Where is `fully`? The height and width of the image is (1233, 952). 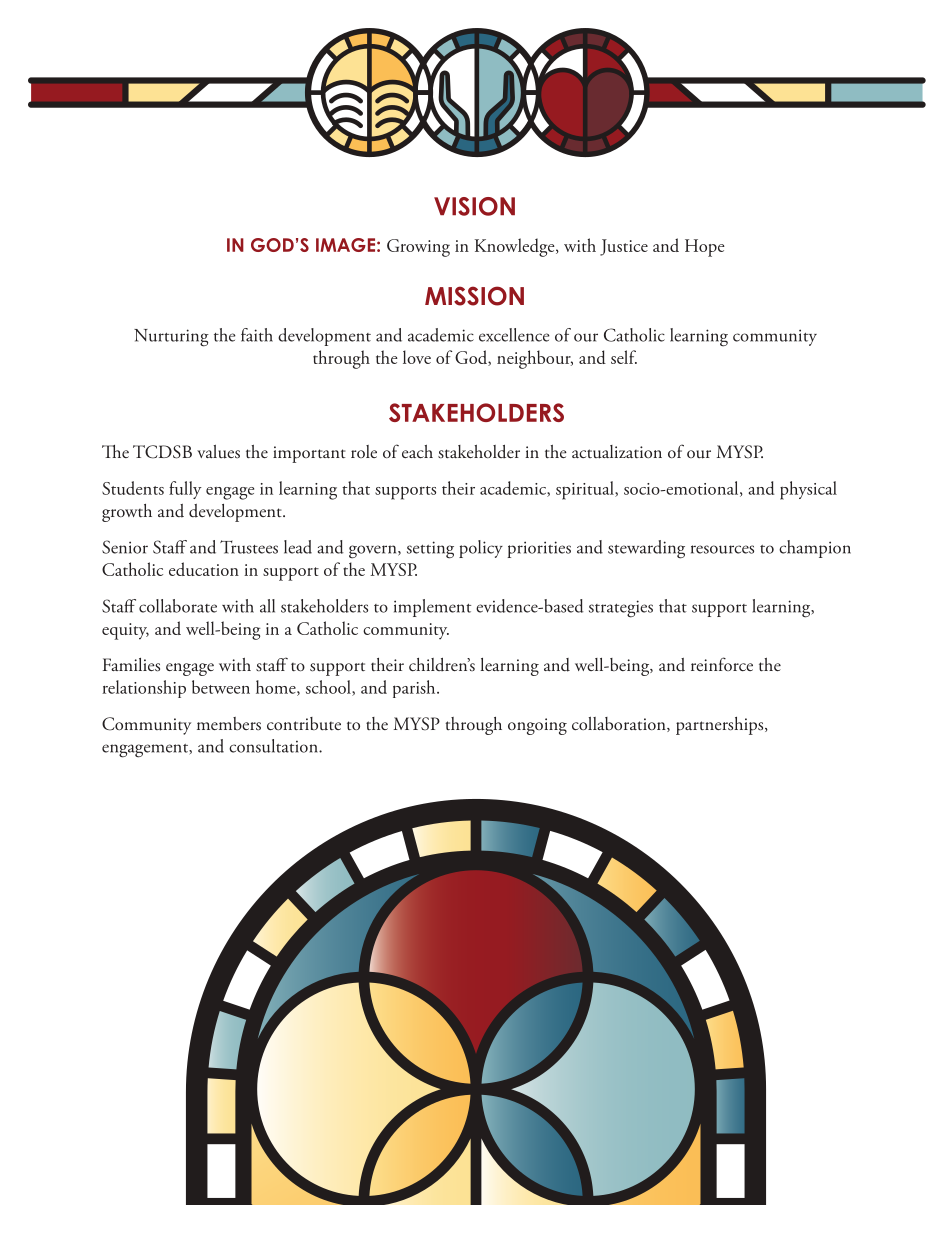 fully is located at coordinates (185, 490).
